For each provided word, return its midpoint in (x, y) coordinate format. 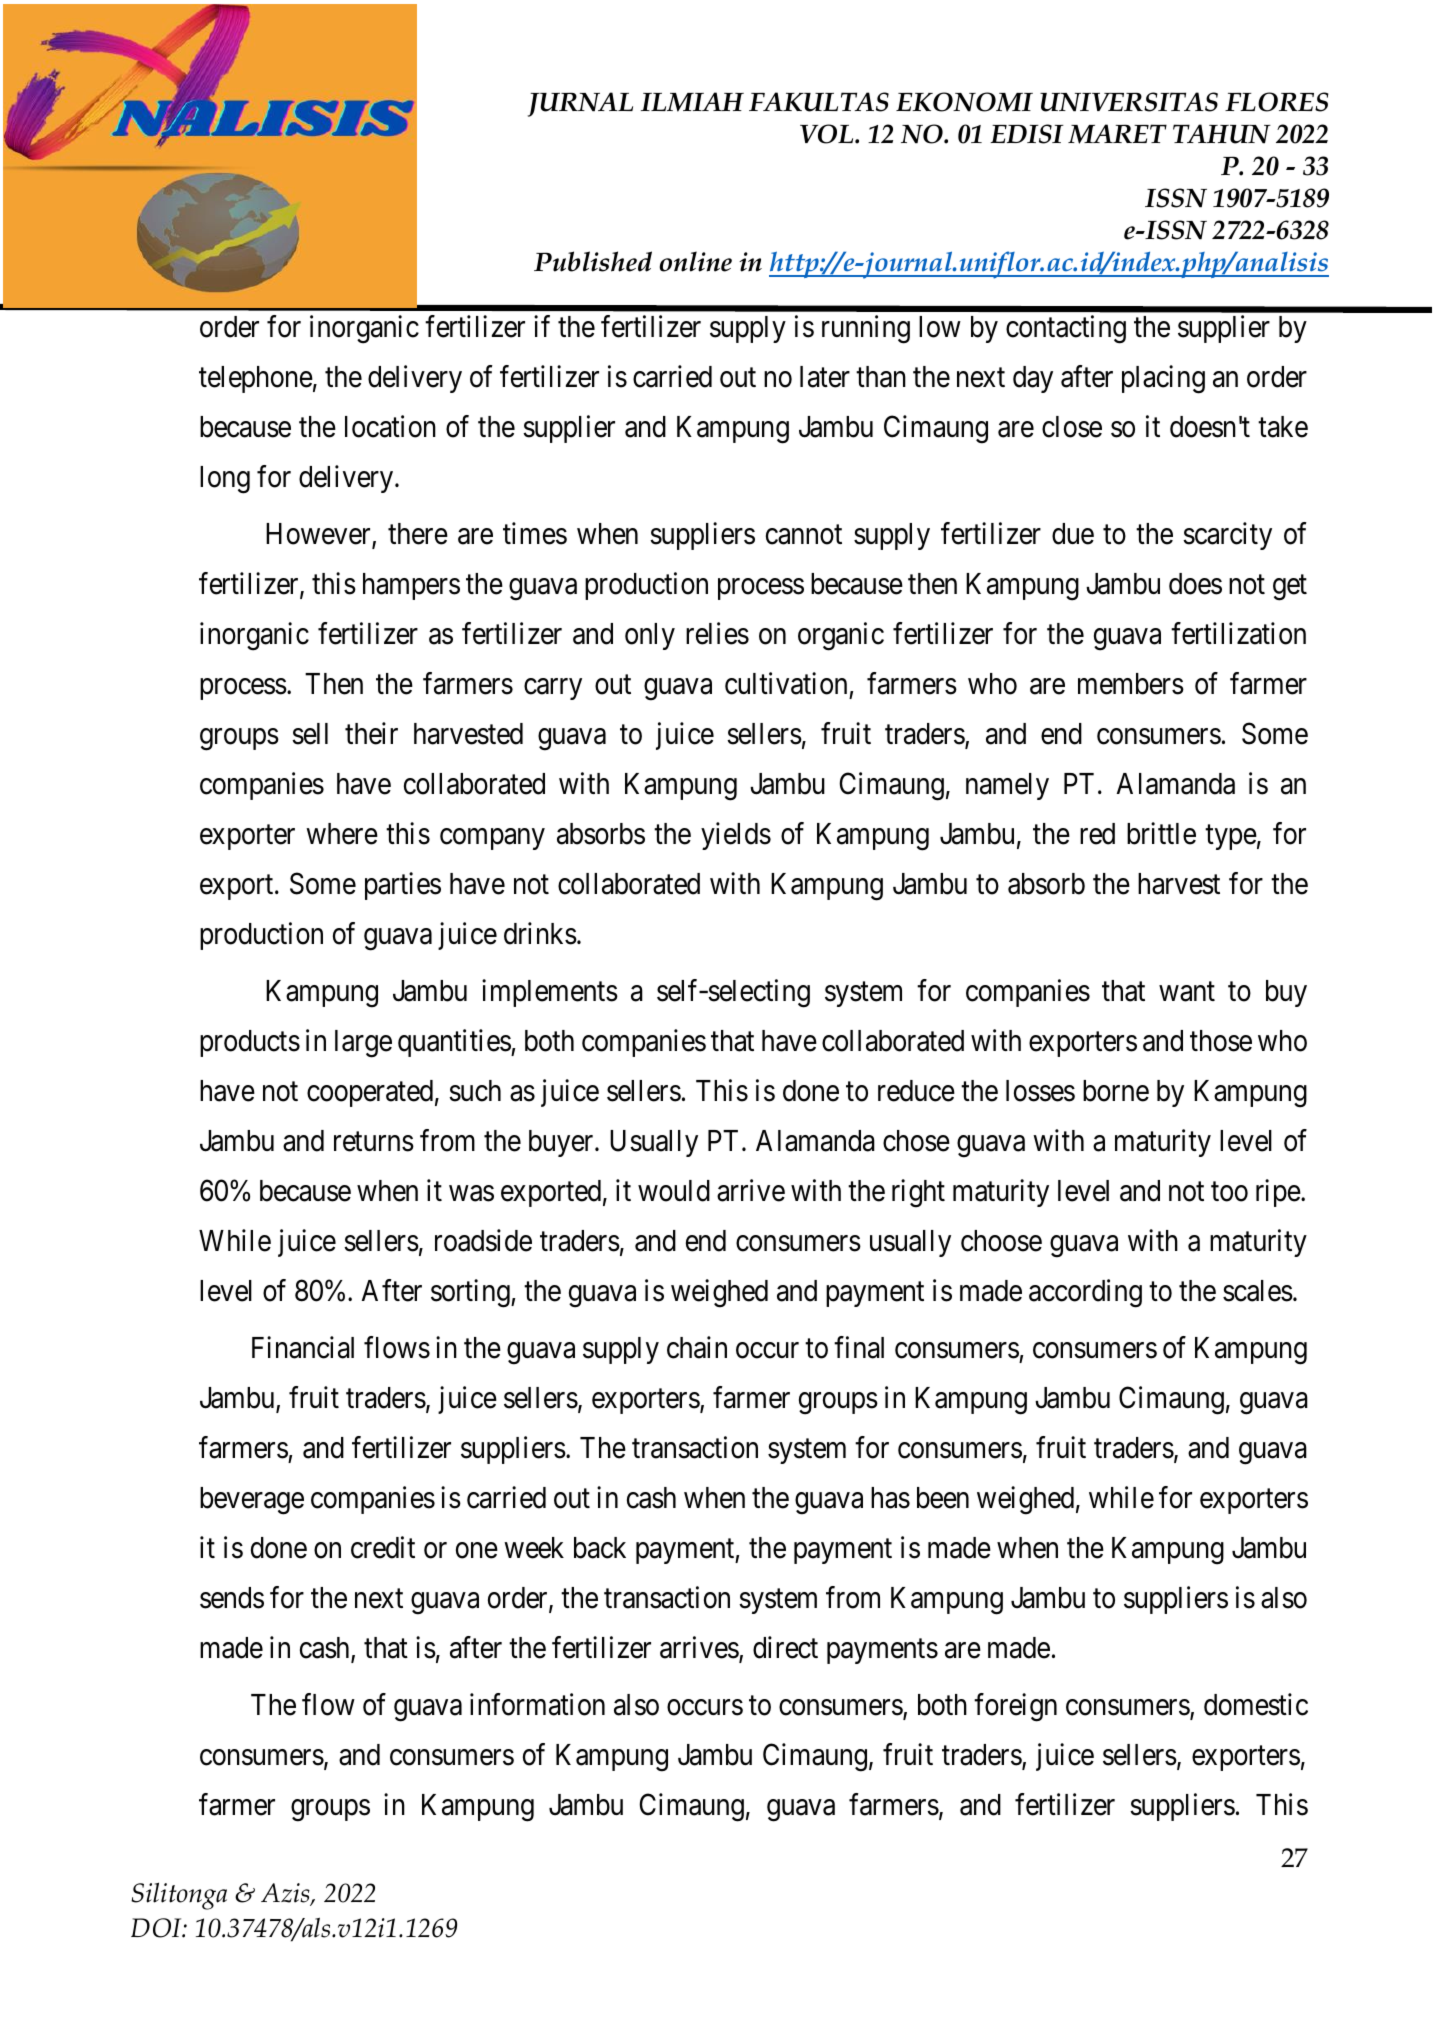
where (342, 834)
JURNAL (580, 104)
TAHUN (1222, 134)
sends (232, 1598)
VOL (828, 134)
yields (736, 836)
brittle (1161, 833)
